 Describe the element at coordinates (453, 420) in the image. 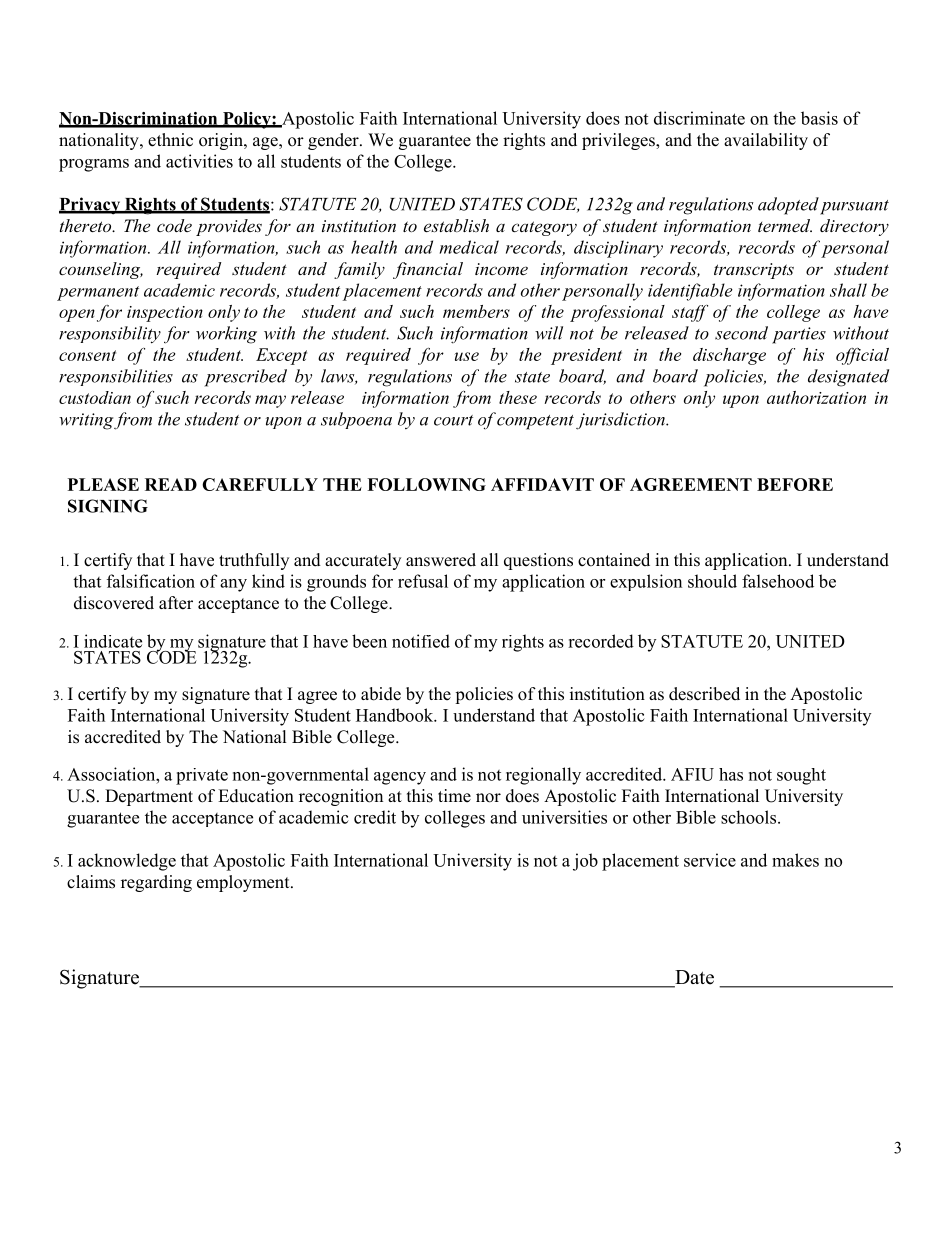

I see `court` at that location.
